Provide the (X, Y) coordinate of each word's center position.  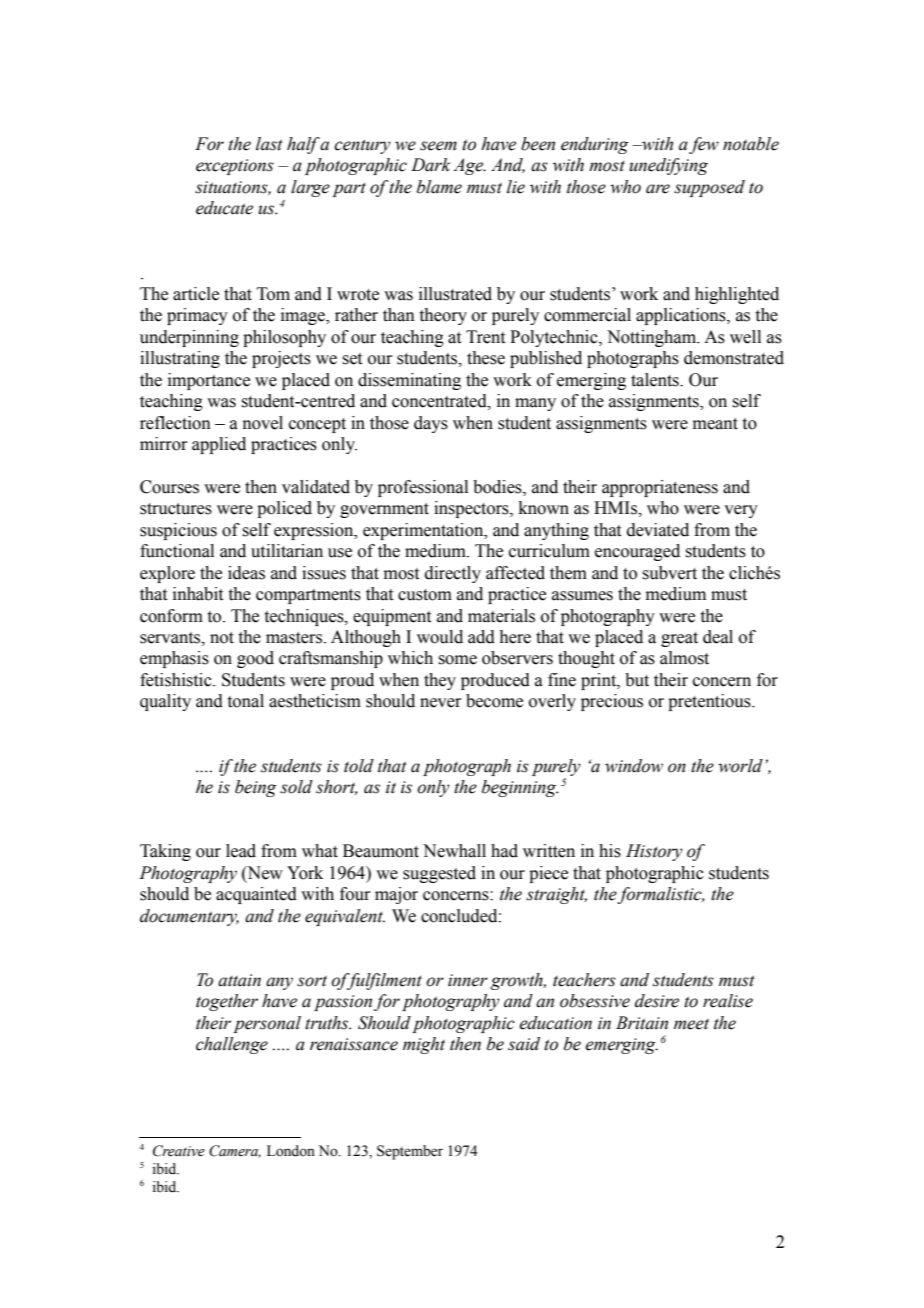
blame (439, 187)
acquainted (256, 895)
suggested (439, 874)
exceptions (235, 167)
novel (263, 423)
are (658, 189)
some (457, 660)
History (654, 852)
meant (715, 424)
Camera (235, 1151)
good (255, 659)
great (679, 639)
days (431, 424)
